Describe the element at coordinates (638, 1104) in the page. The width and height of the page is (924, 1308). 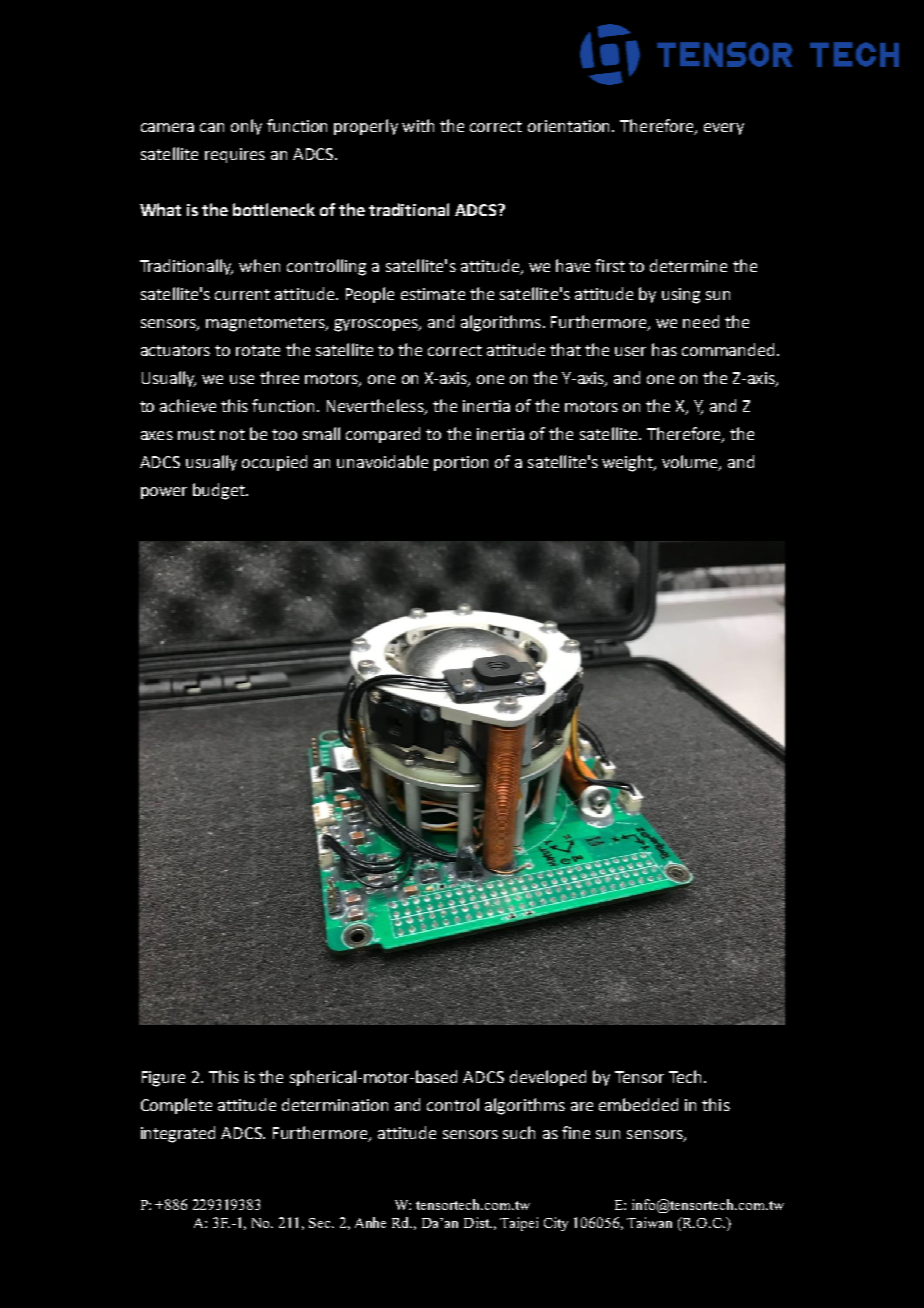
I see `embedded` at that location.
